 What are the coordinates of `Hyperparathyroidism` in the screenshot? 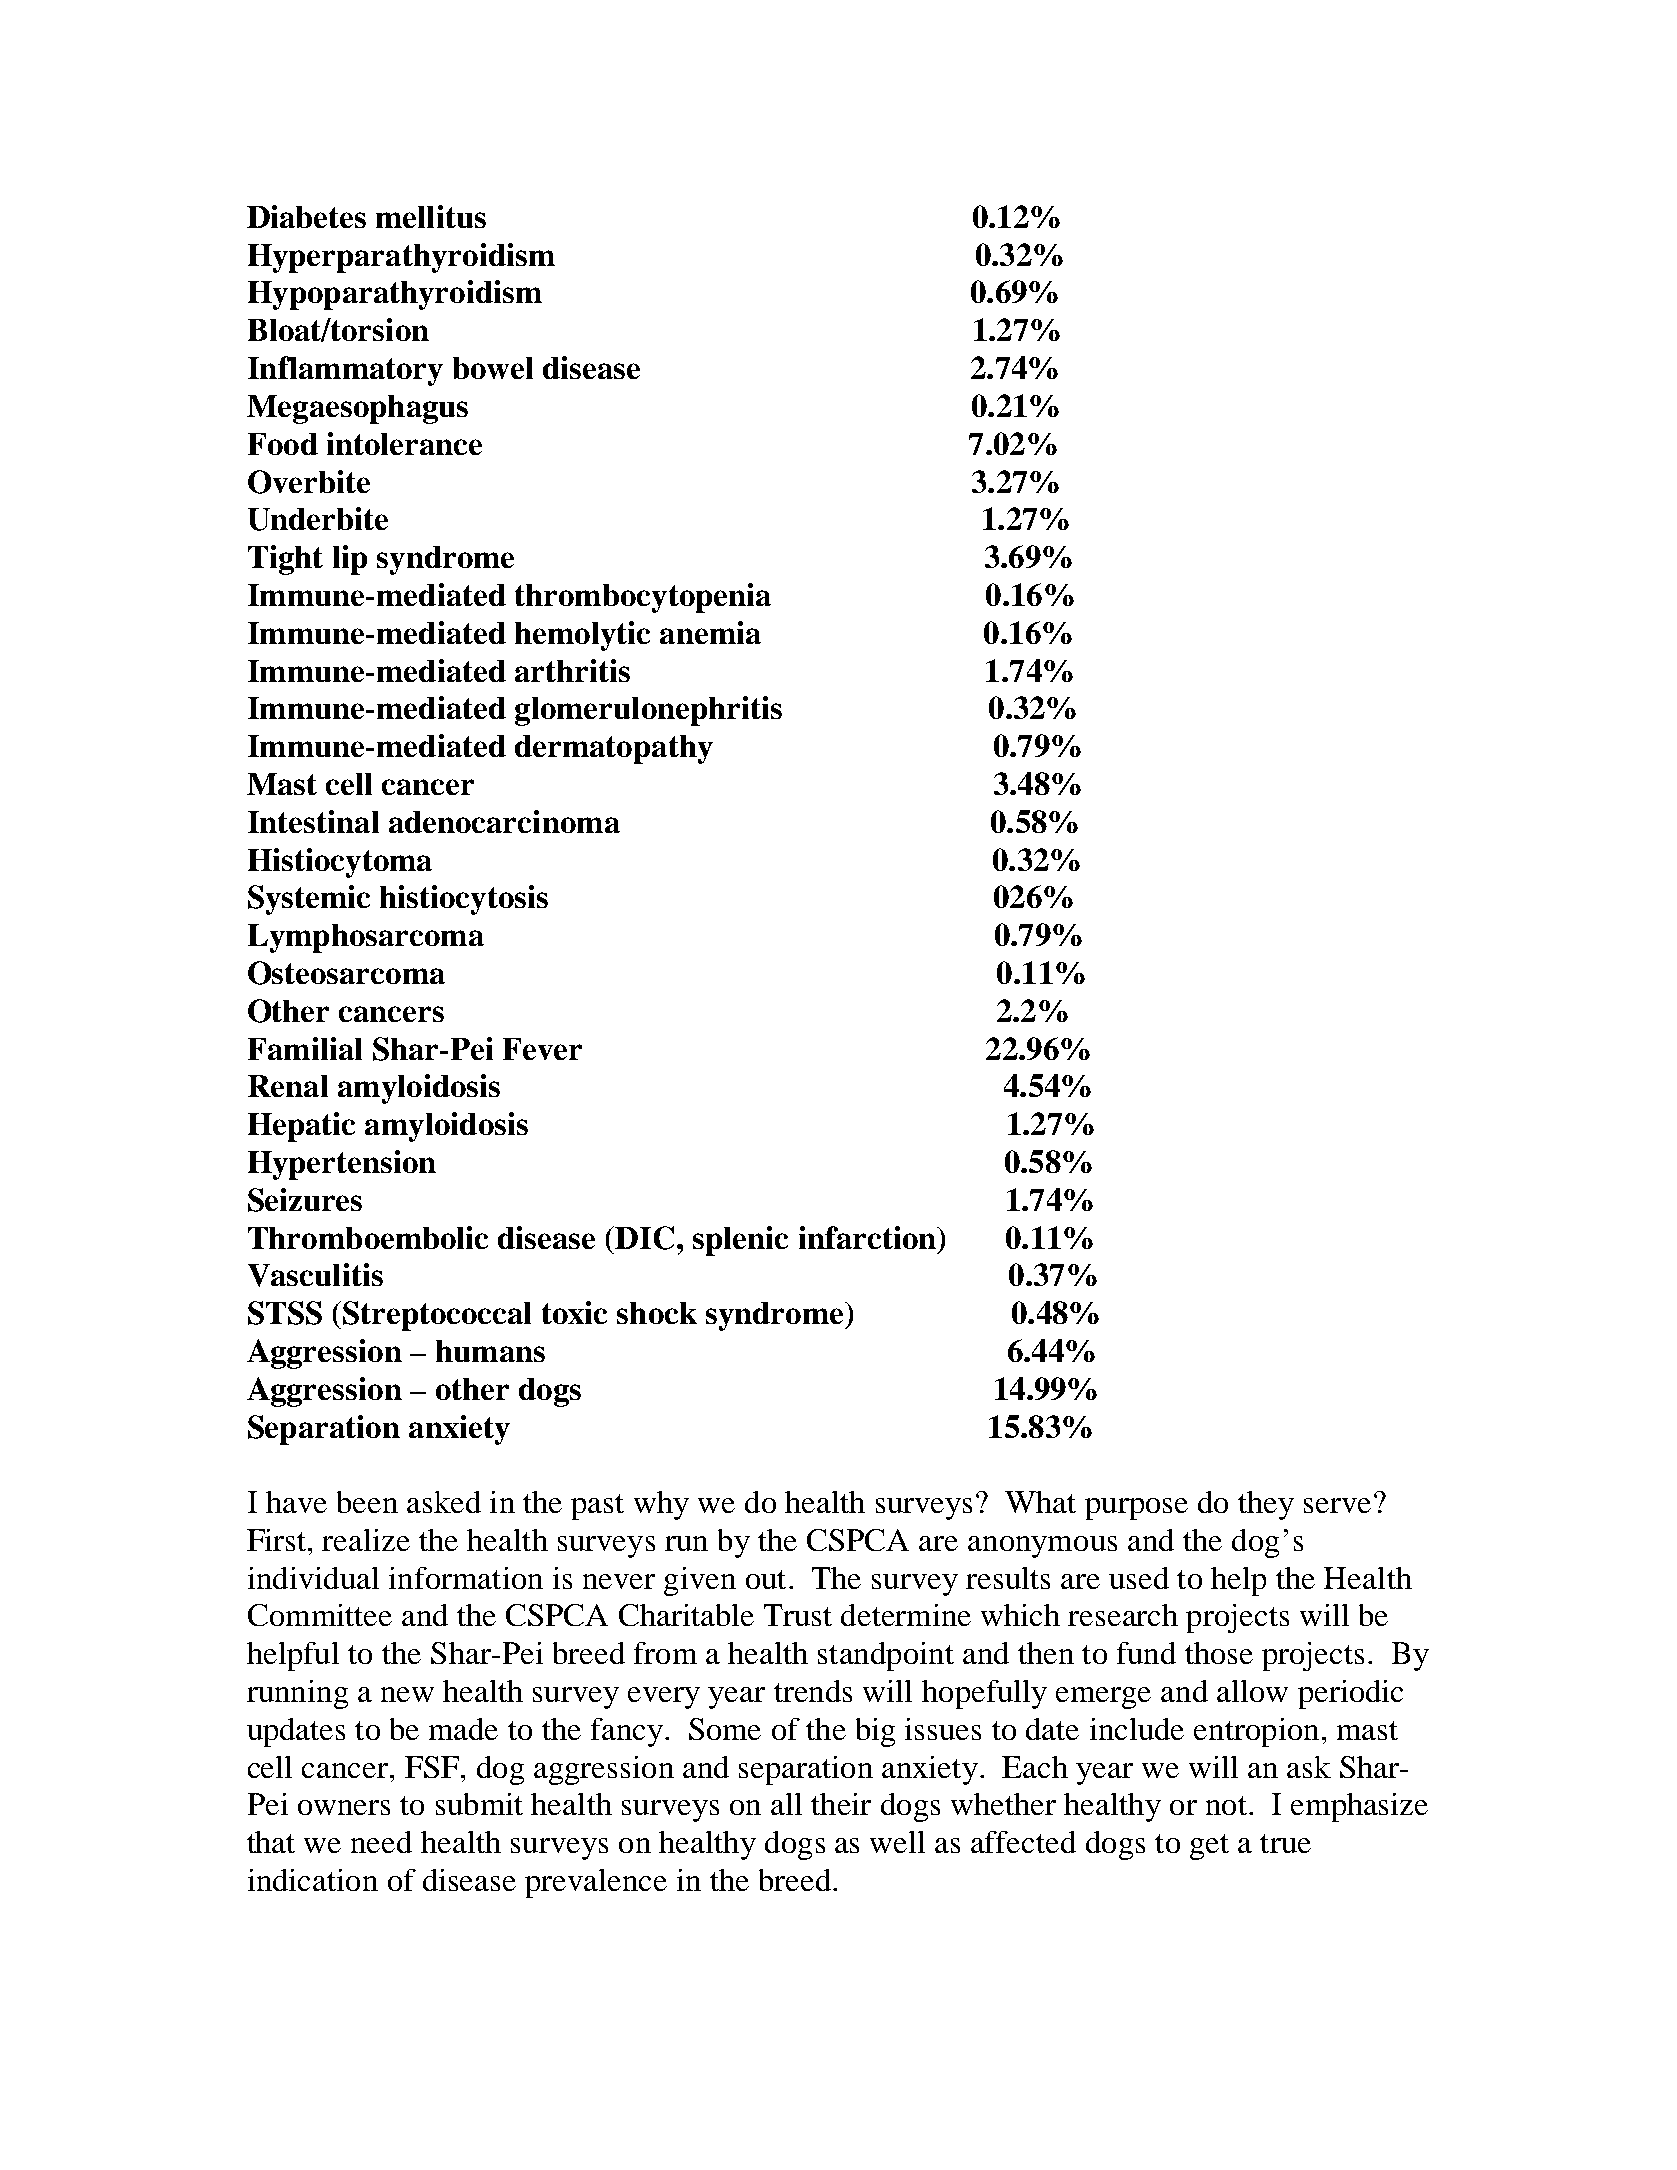 It's located at (401, 258).
